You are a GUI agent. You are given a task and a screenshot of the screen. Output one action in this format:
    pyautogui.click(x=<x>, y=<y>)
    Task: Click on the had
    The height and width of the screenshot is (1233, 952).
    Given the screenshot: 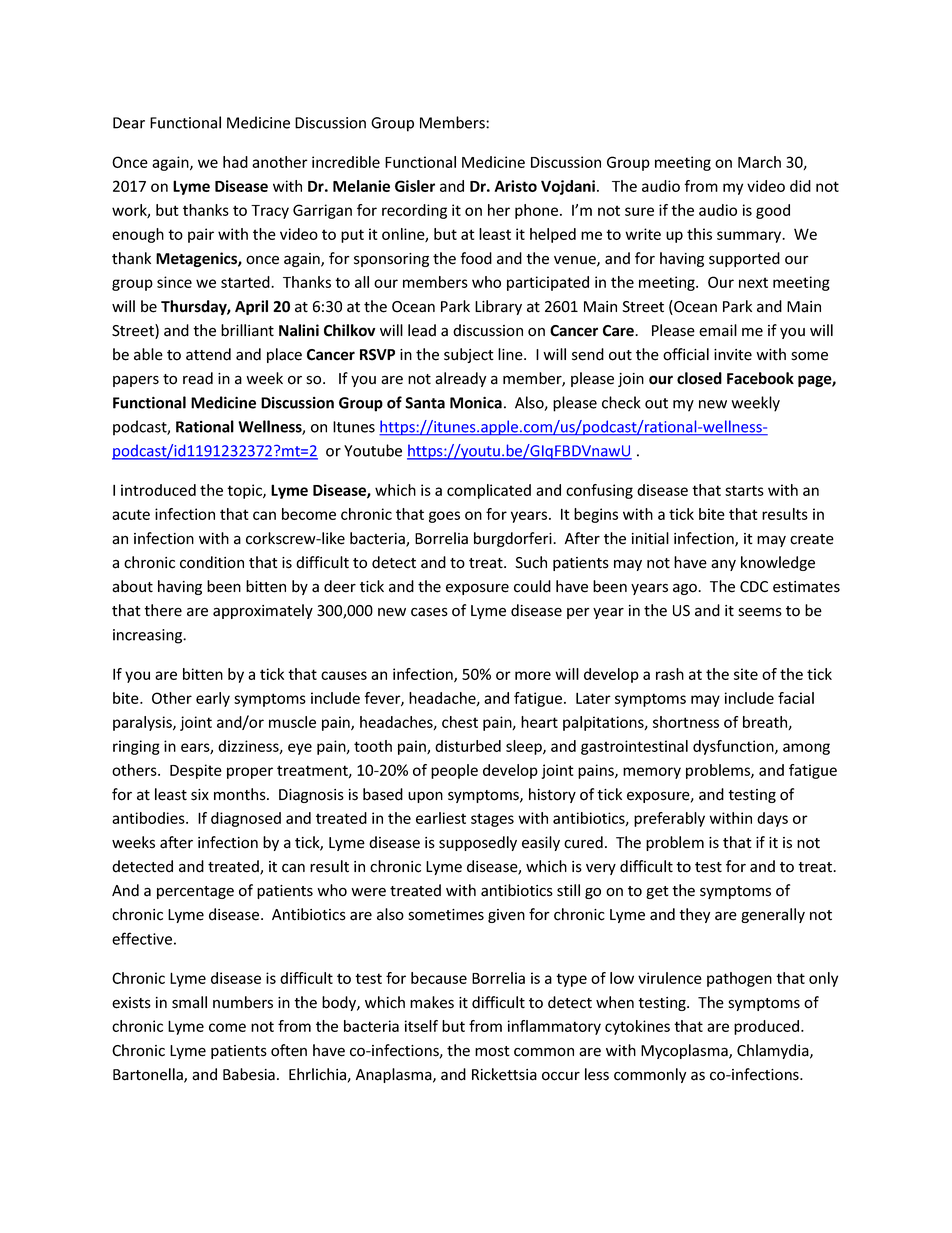 What is the action you would take?
    pyautogui.click(x=235, y=162)
